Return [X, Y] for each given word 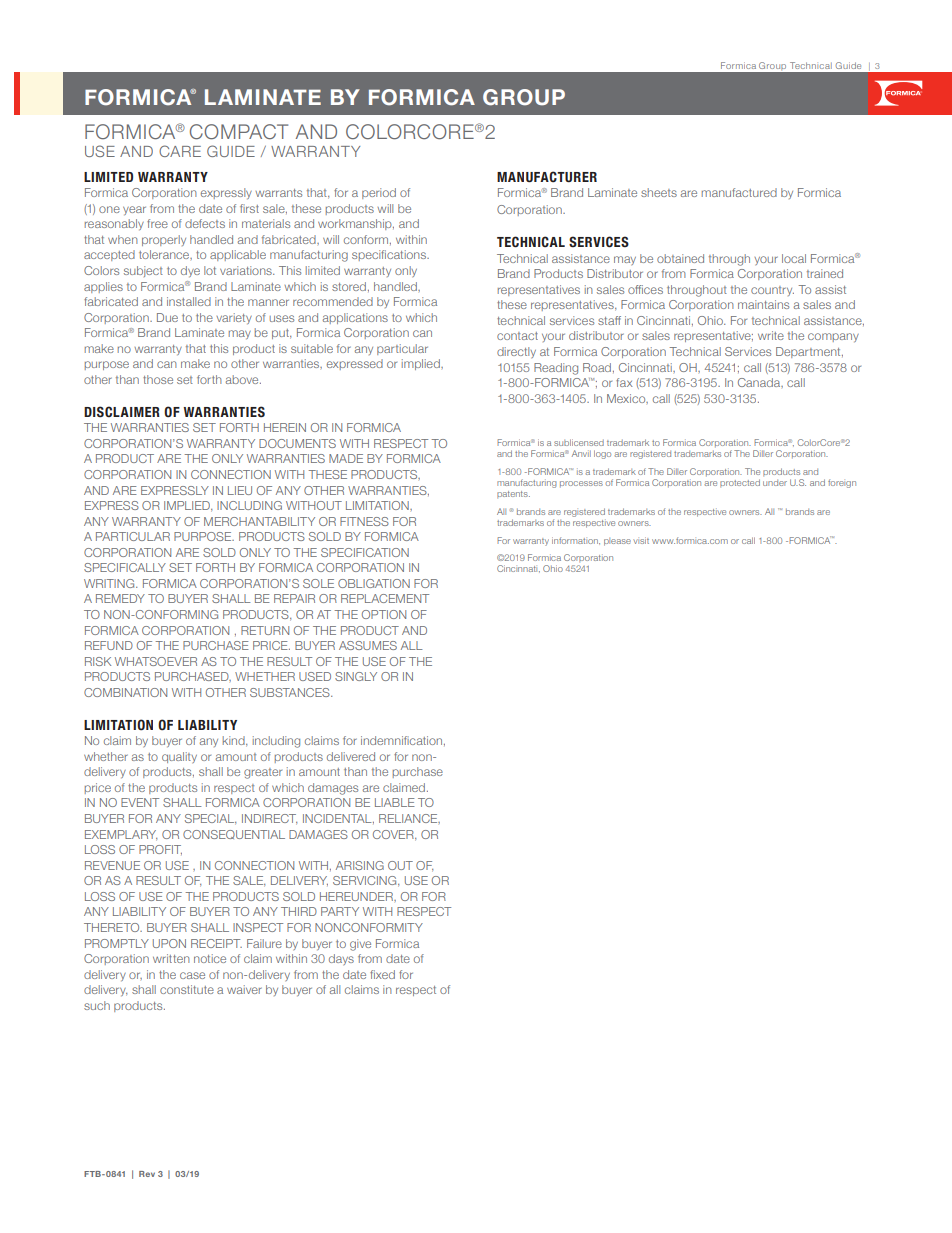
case [192, 975]
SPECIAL [210, 819]
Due [167, 317]
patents [513, 494]
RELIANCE [409, 819]
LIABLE [395, 802]
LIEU [240, 490]
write [771, 335]
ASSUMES [368, 645]
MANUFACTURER [547, 177]
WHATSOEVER [156, 661]
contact [517, 336]
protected [740, 483]
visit [641, 540]
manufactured [739, 192]
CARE [180, 151]
